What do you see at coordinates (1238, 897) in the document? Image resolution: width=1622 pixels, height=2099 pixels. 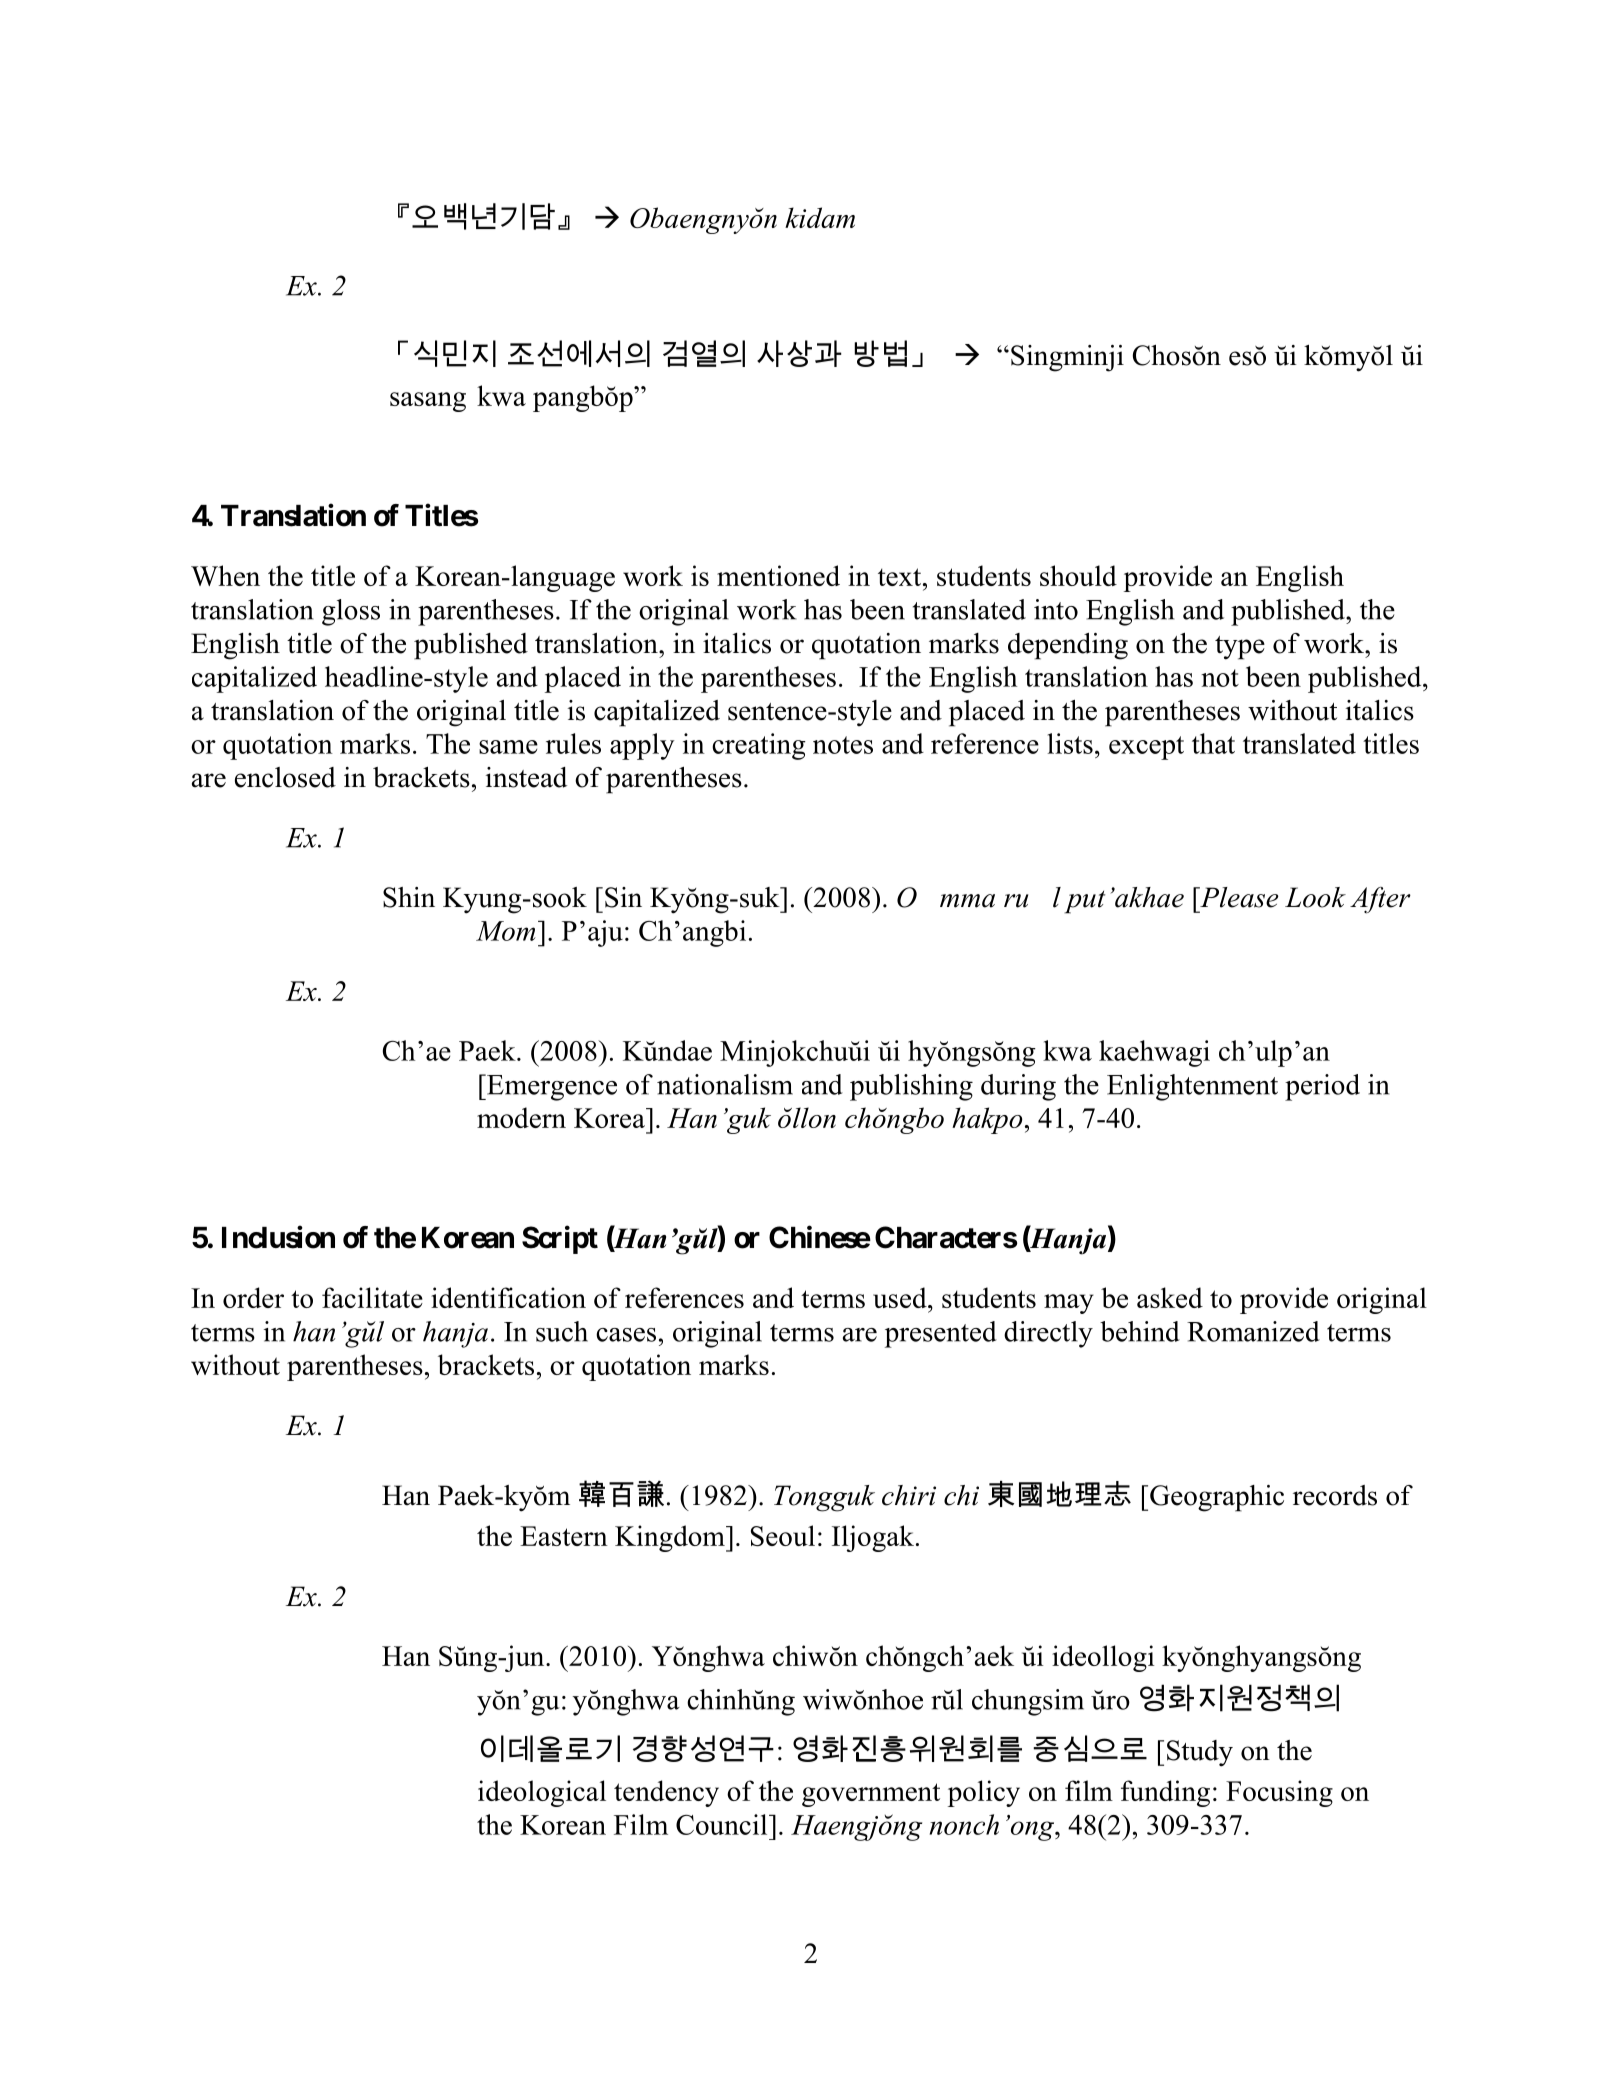 I see `Please` at bounding box center [1238, 897].
